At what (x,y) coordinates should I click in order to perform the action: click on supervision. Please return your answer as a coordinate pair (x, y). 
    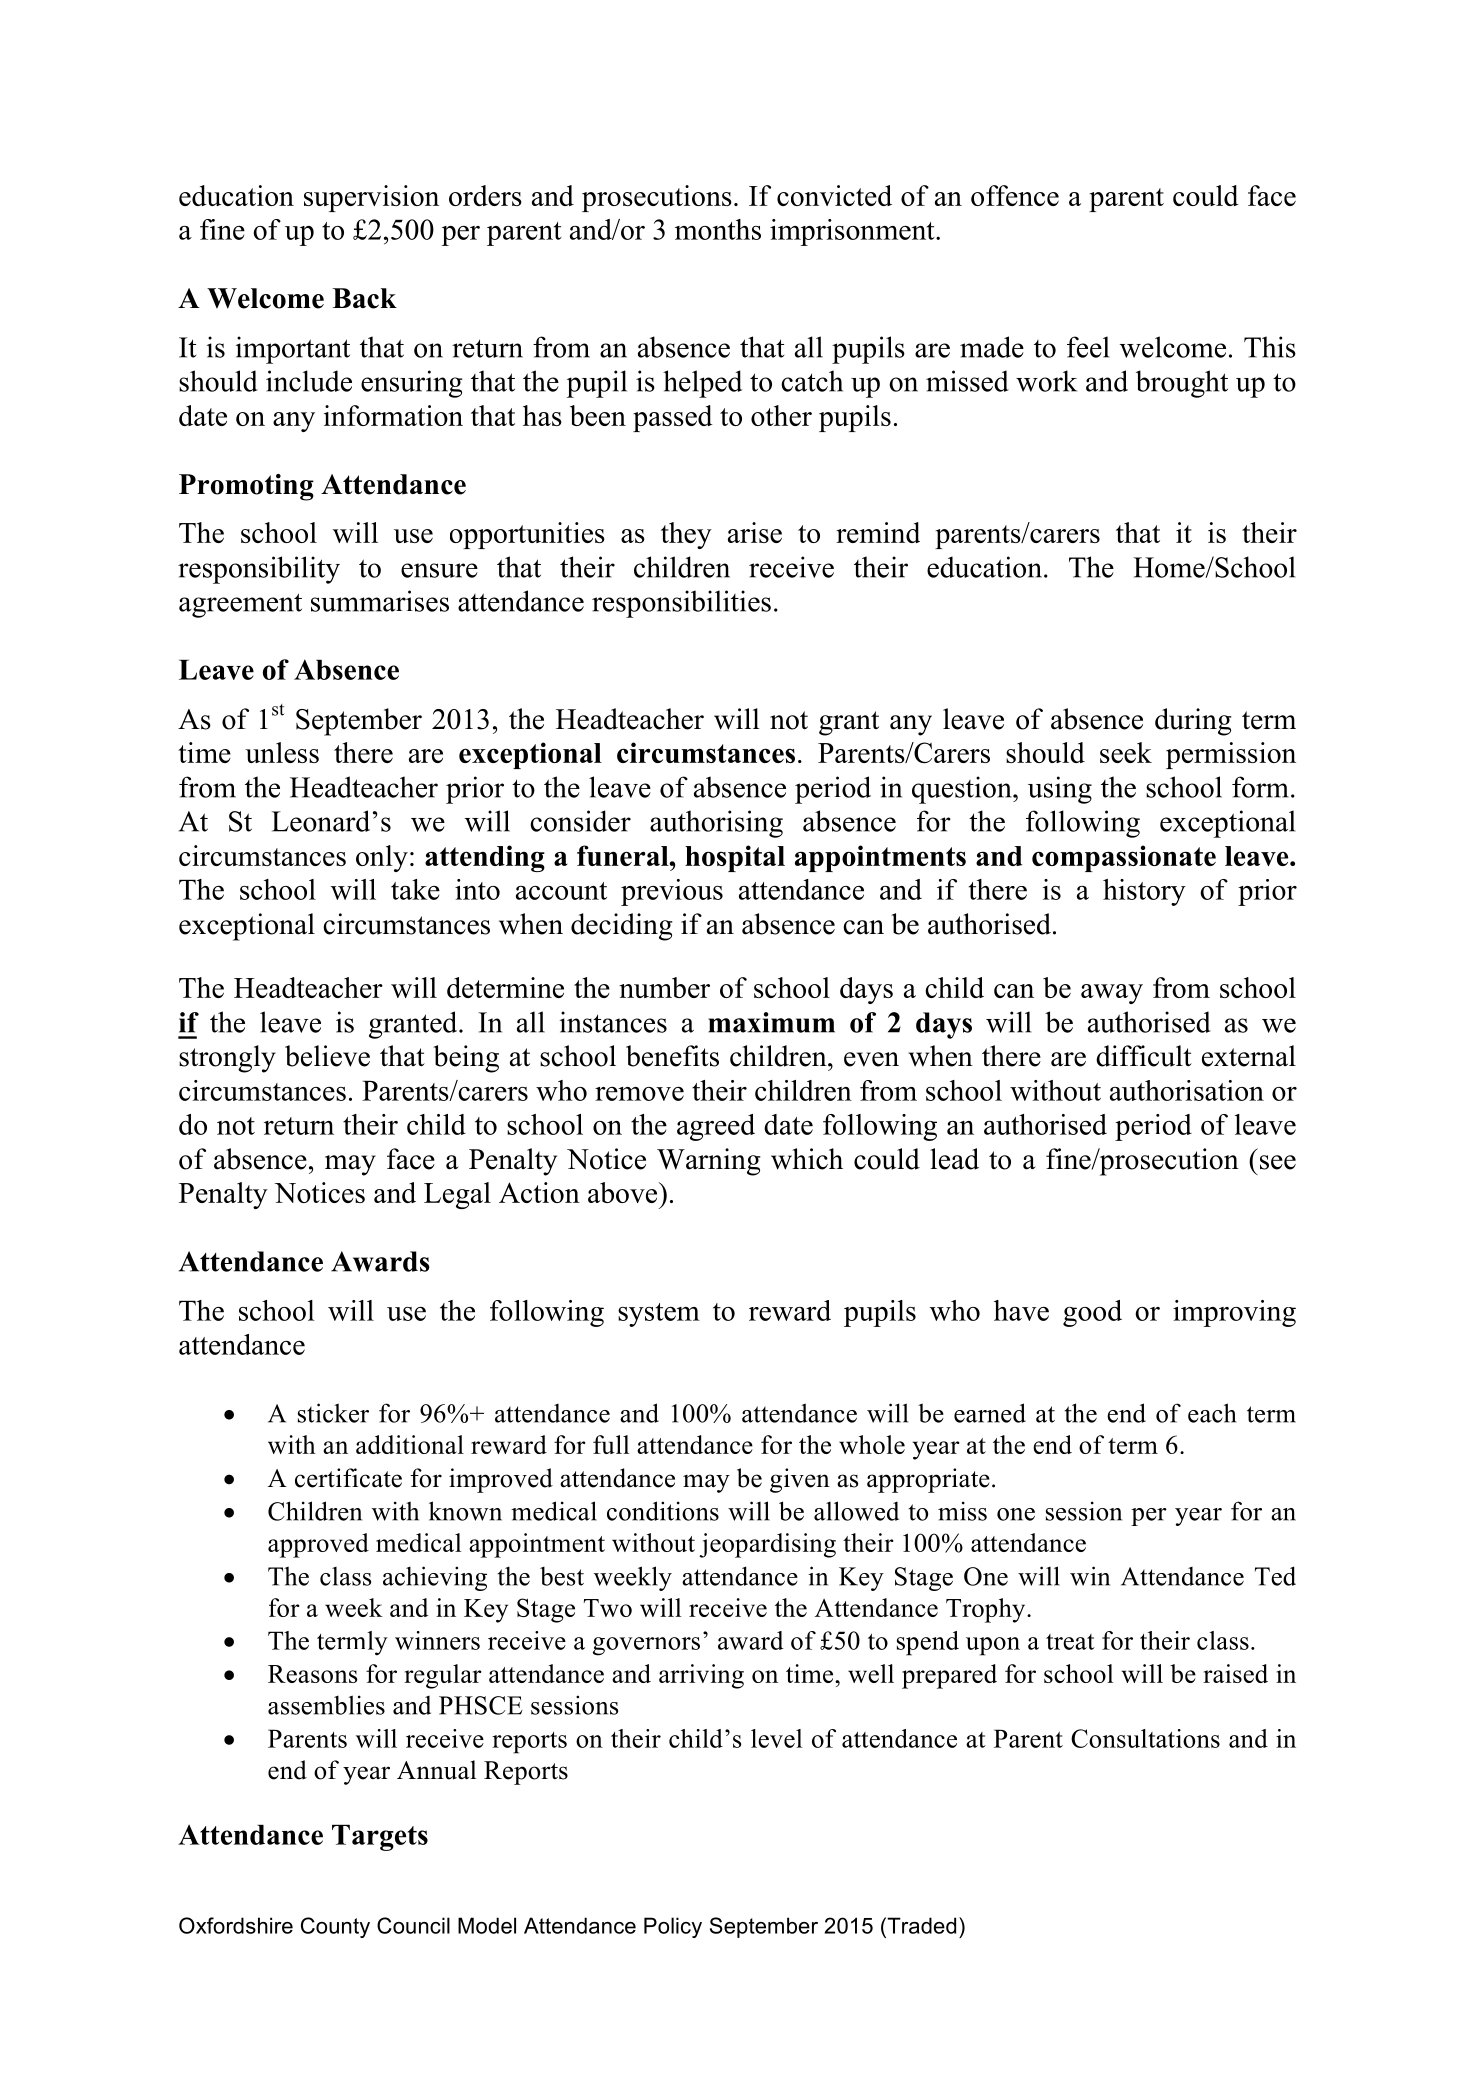
    Looking at the image, I should click on (371, 198).
